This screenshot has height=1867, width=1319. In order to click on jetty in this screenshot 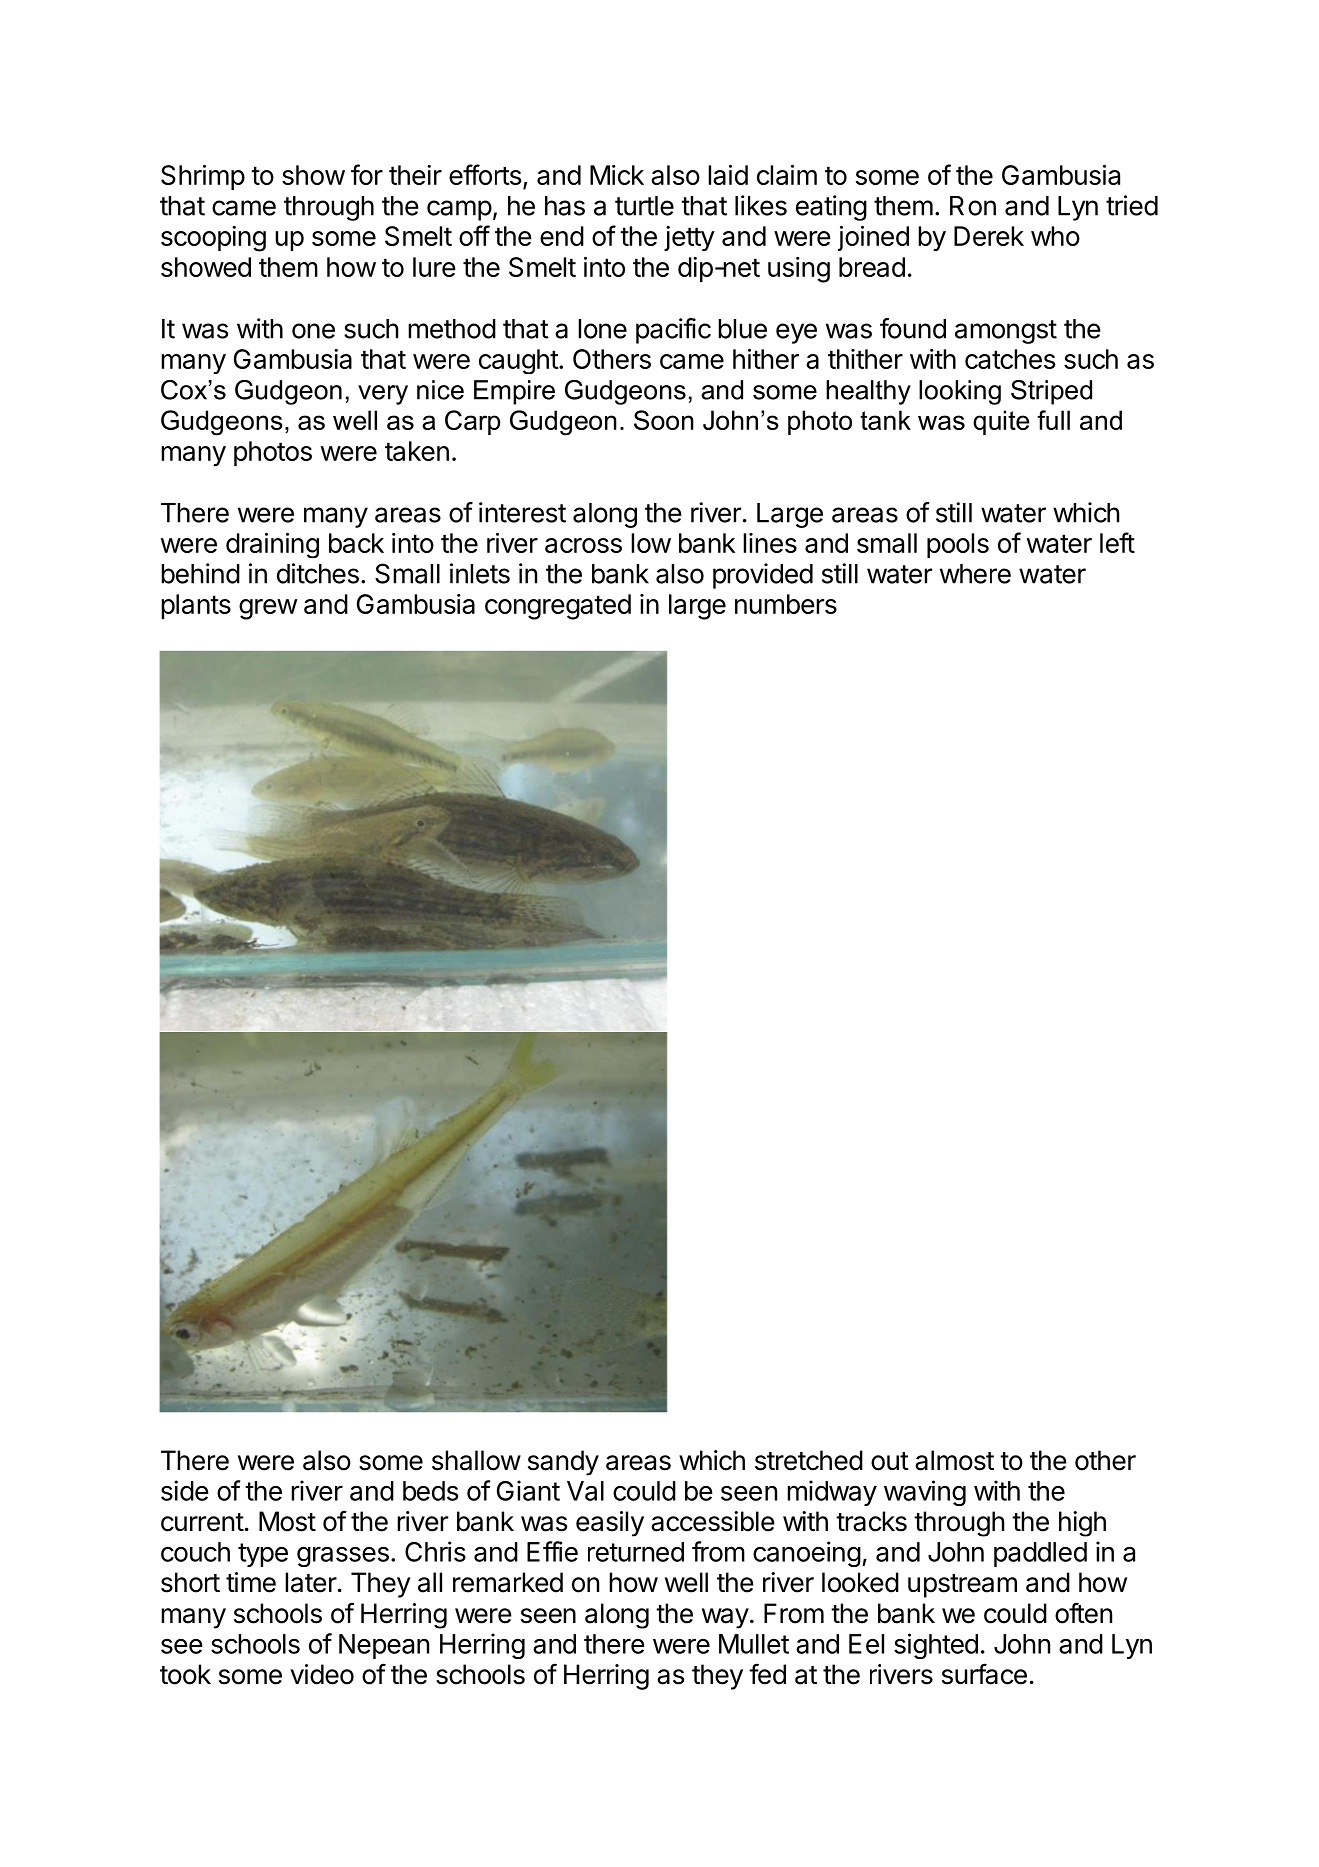, I will do `click(689, 238)`.
